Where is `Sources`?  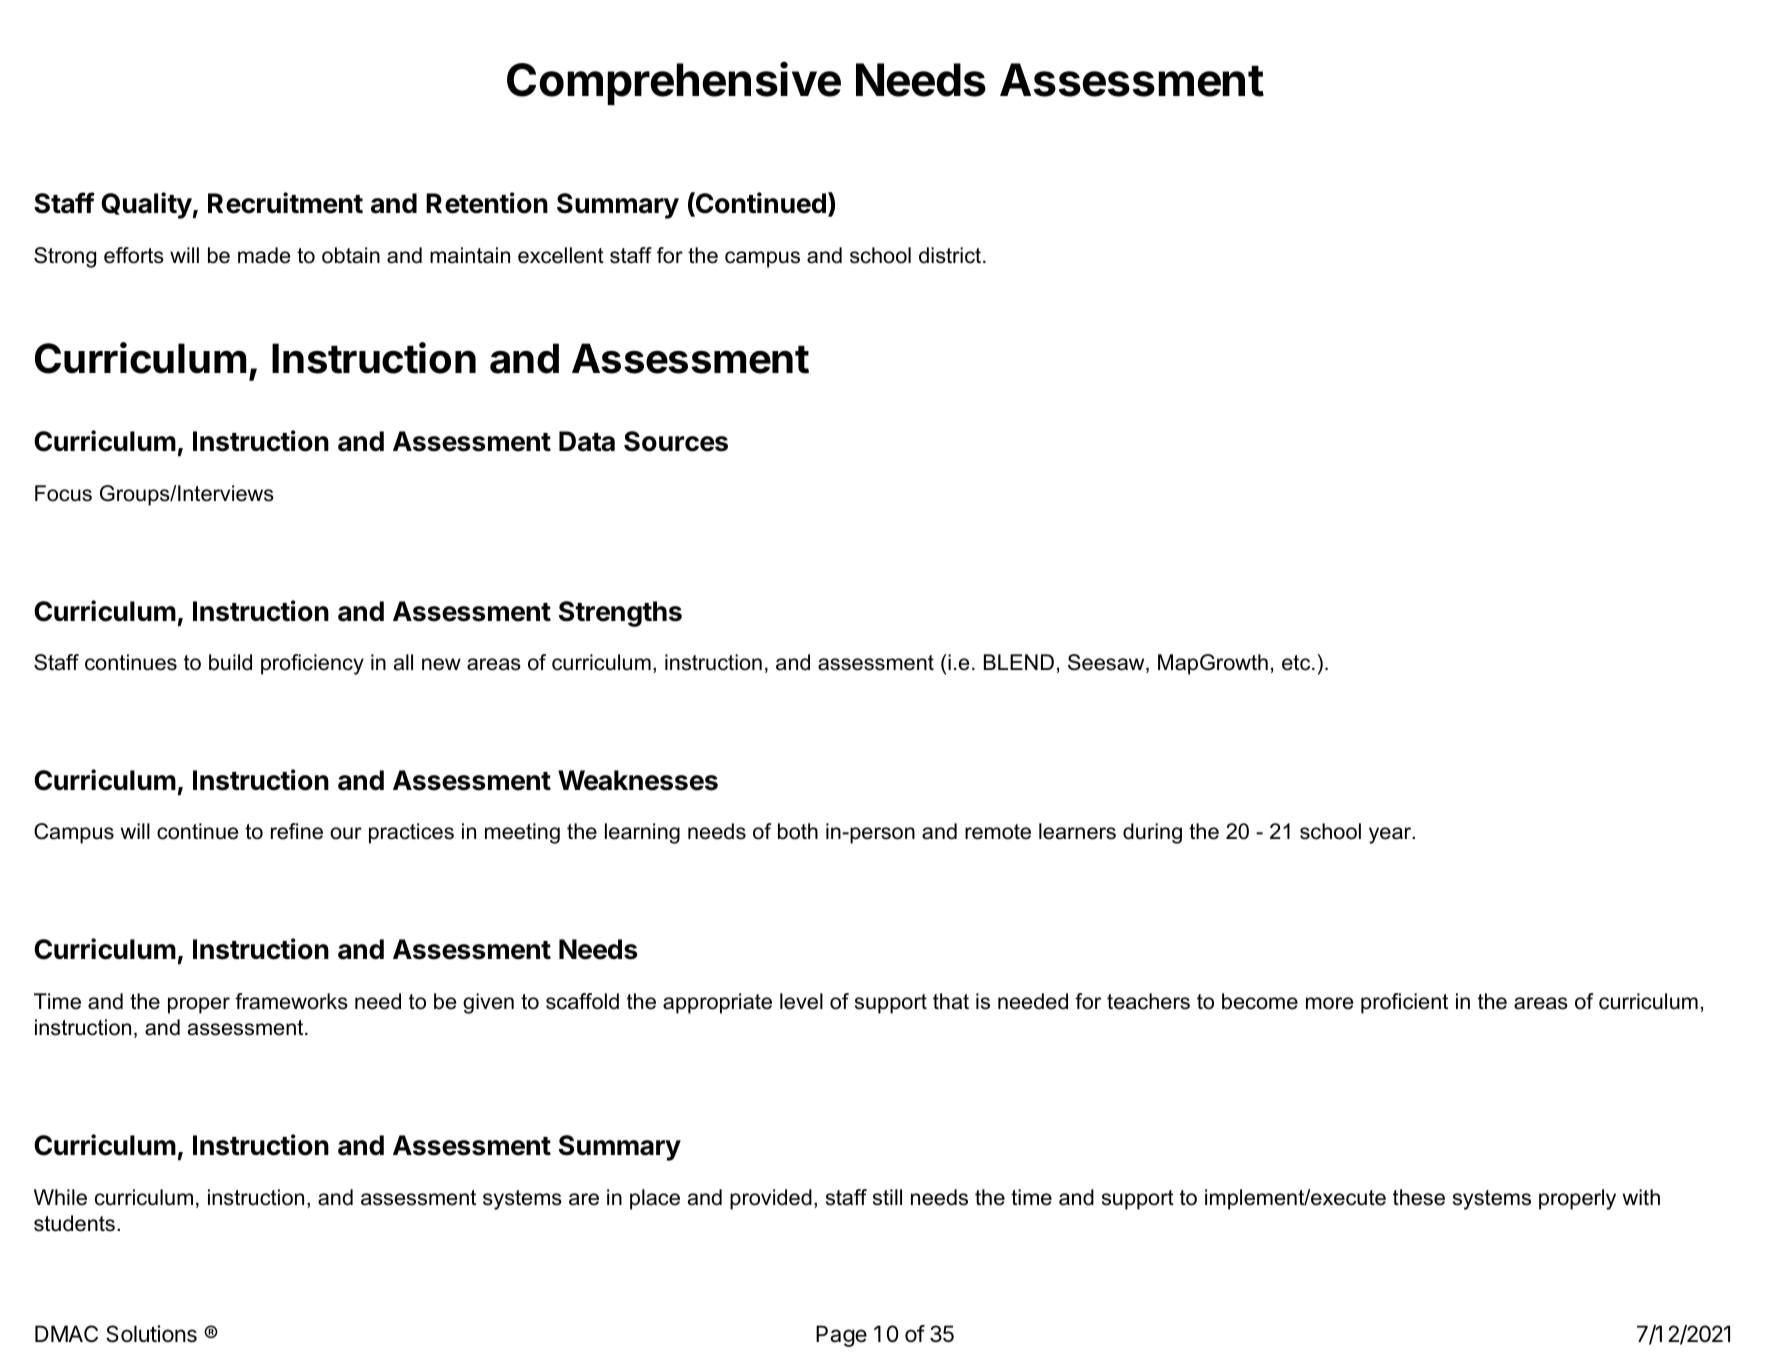
Sources is located at coordinates (676, 441).
